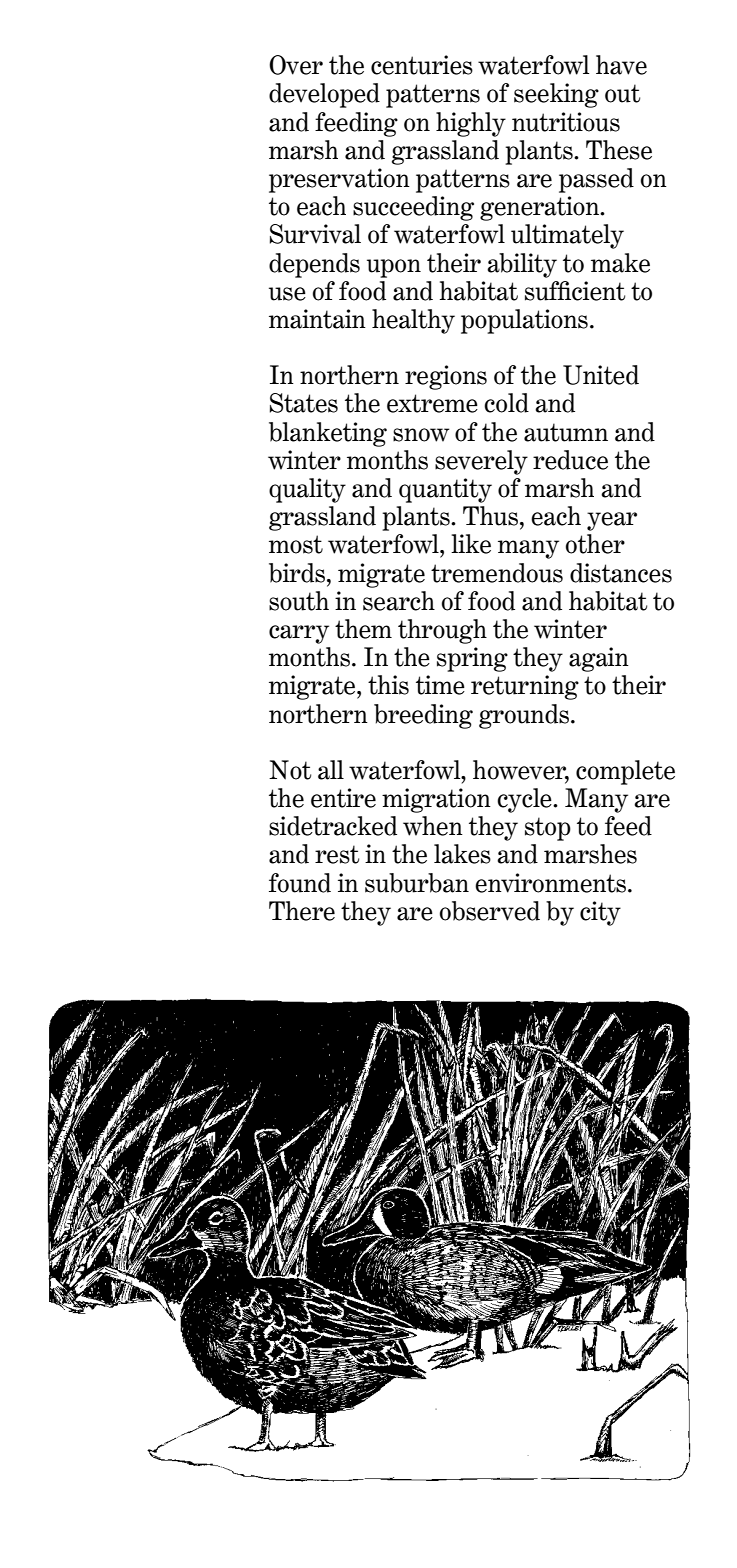  Describe the element at coordinates (446, 377) in the page. I see `regions` at that location.
